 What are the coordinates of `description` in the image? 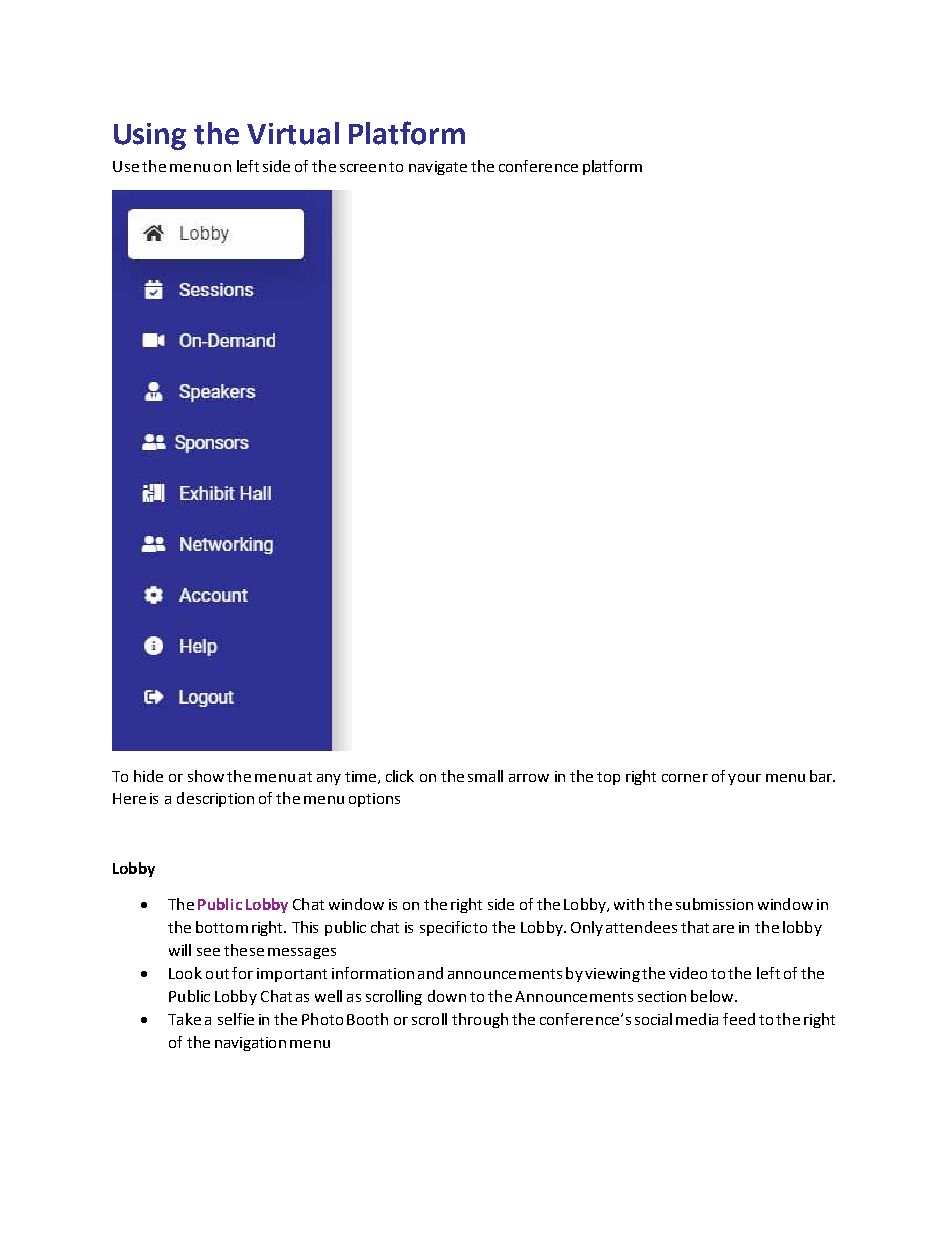 It's located at (215, 799).
